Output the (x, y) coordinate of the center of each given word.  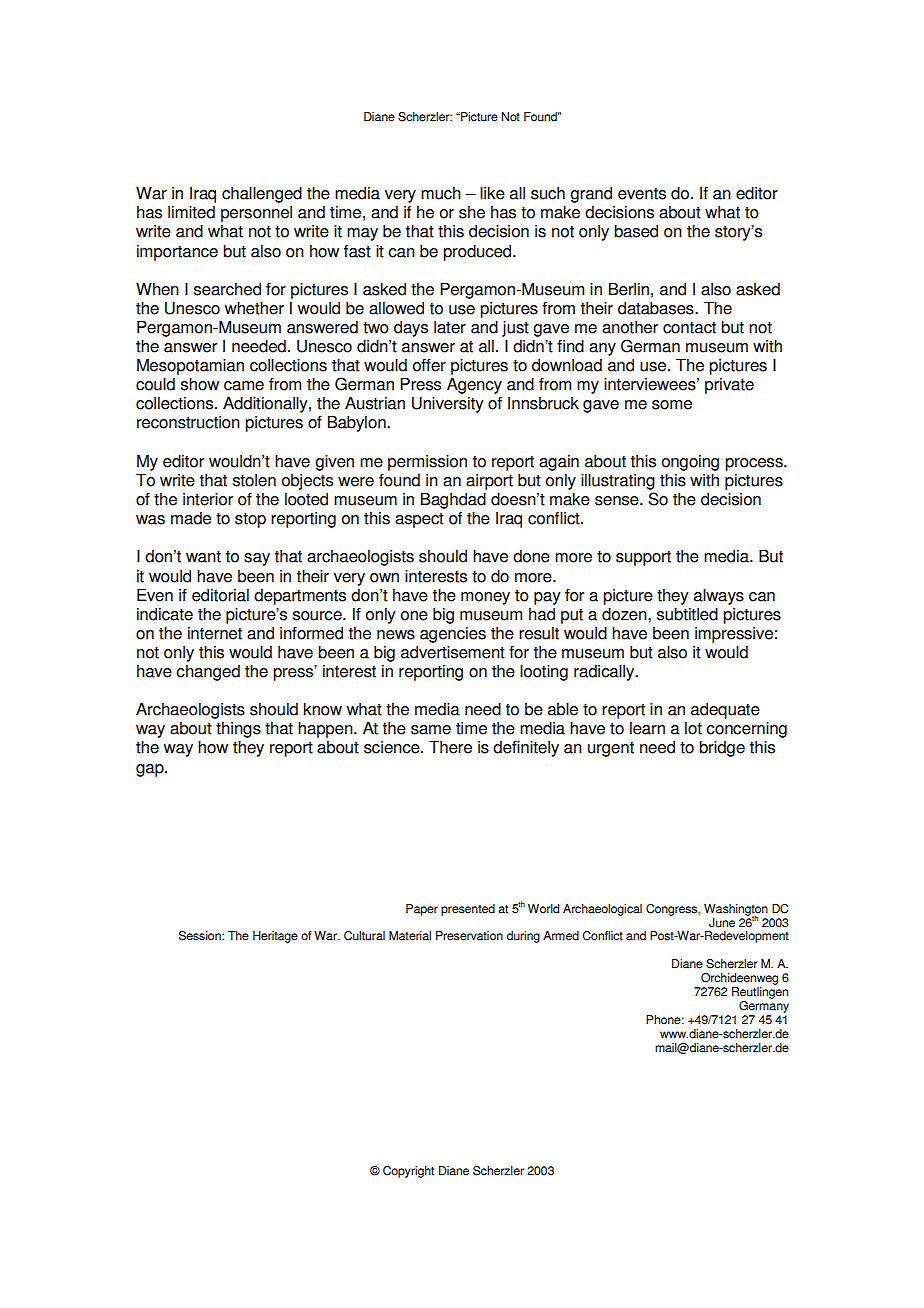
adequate (725, 711)
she (472, 212)
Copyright (408, 1172)
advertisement (453, 652)
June (722, 923)
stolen (254, 480)
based (636, 231)
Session (201, 936)
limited (191, 212)
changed (208, 673)
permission (427, 463)
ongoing (690, 463)
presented (468, 910)
